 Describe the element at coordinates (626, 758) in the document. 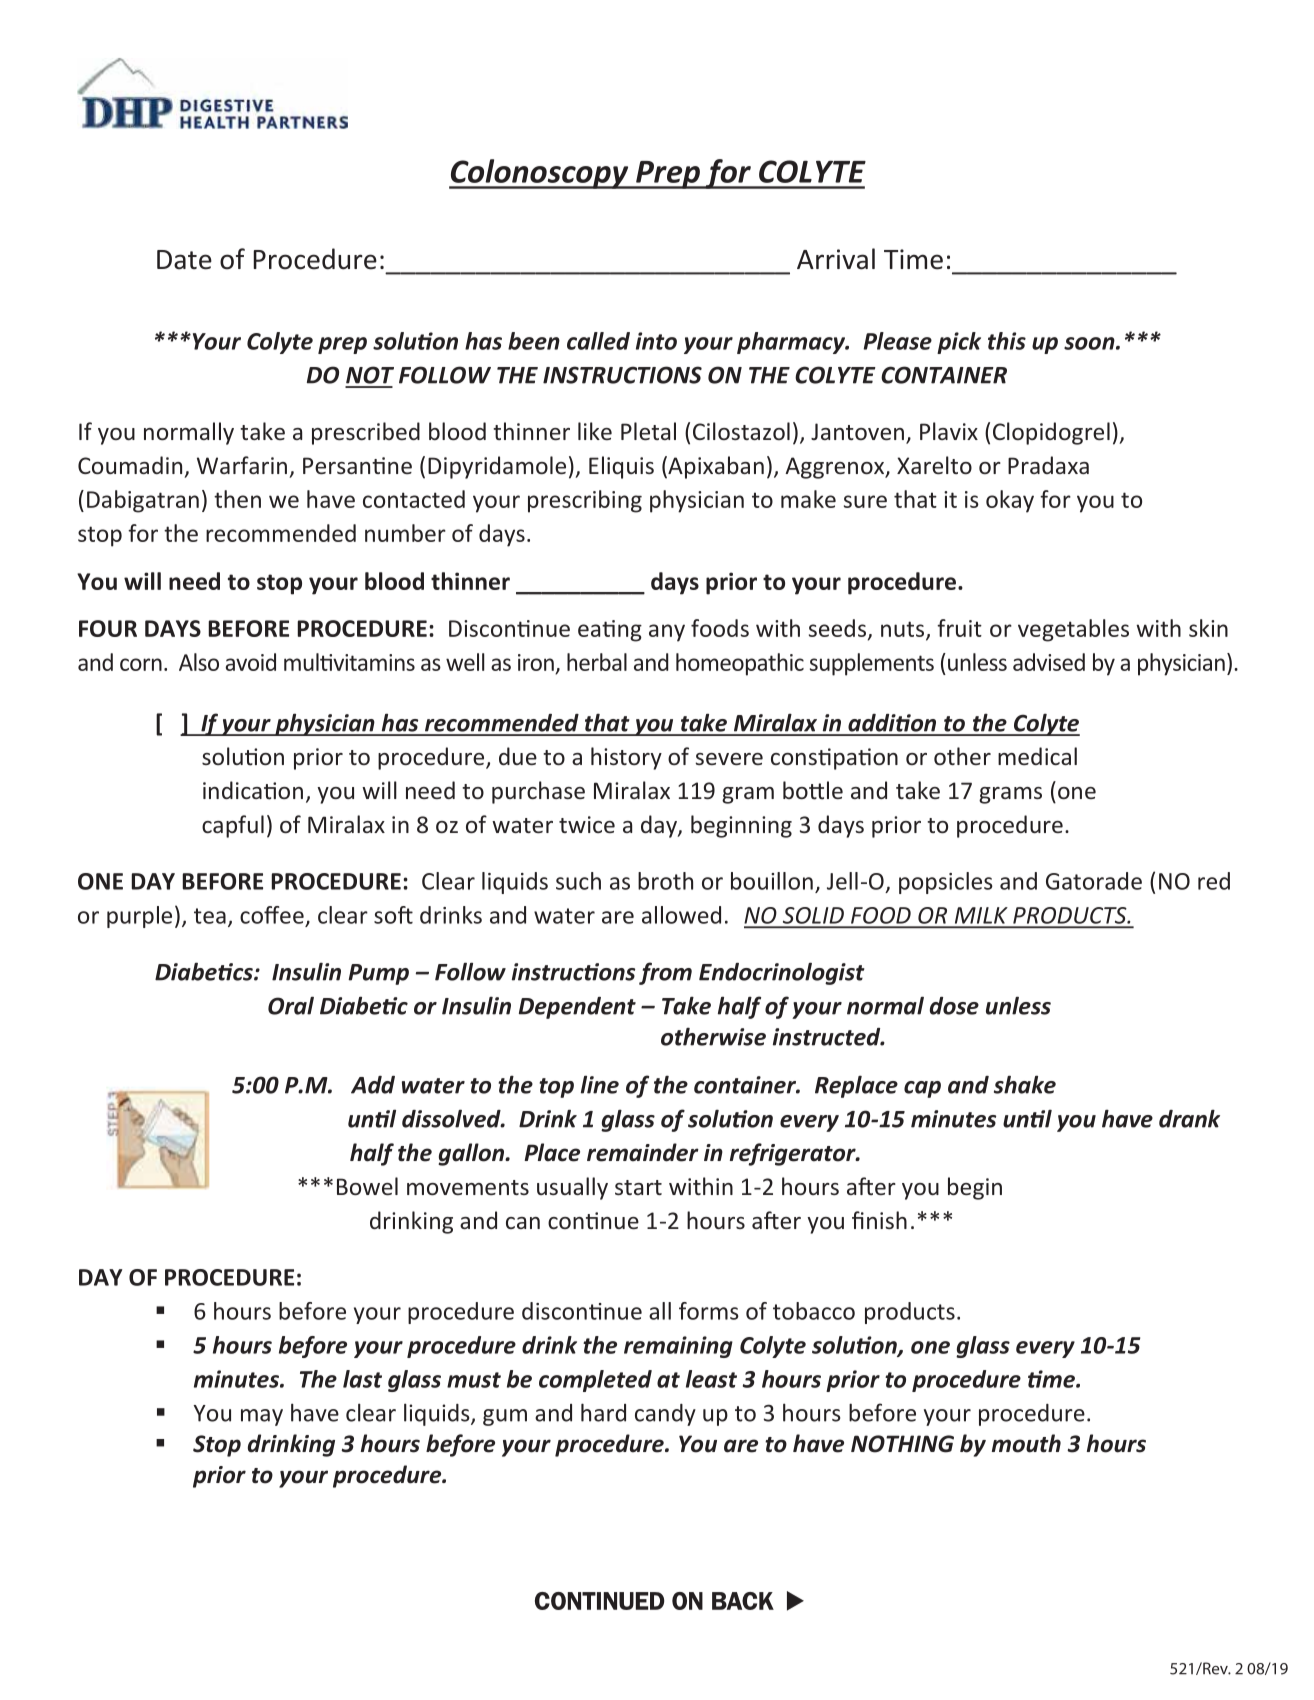

I see `history` at that location.
